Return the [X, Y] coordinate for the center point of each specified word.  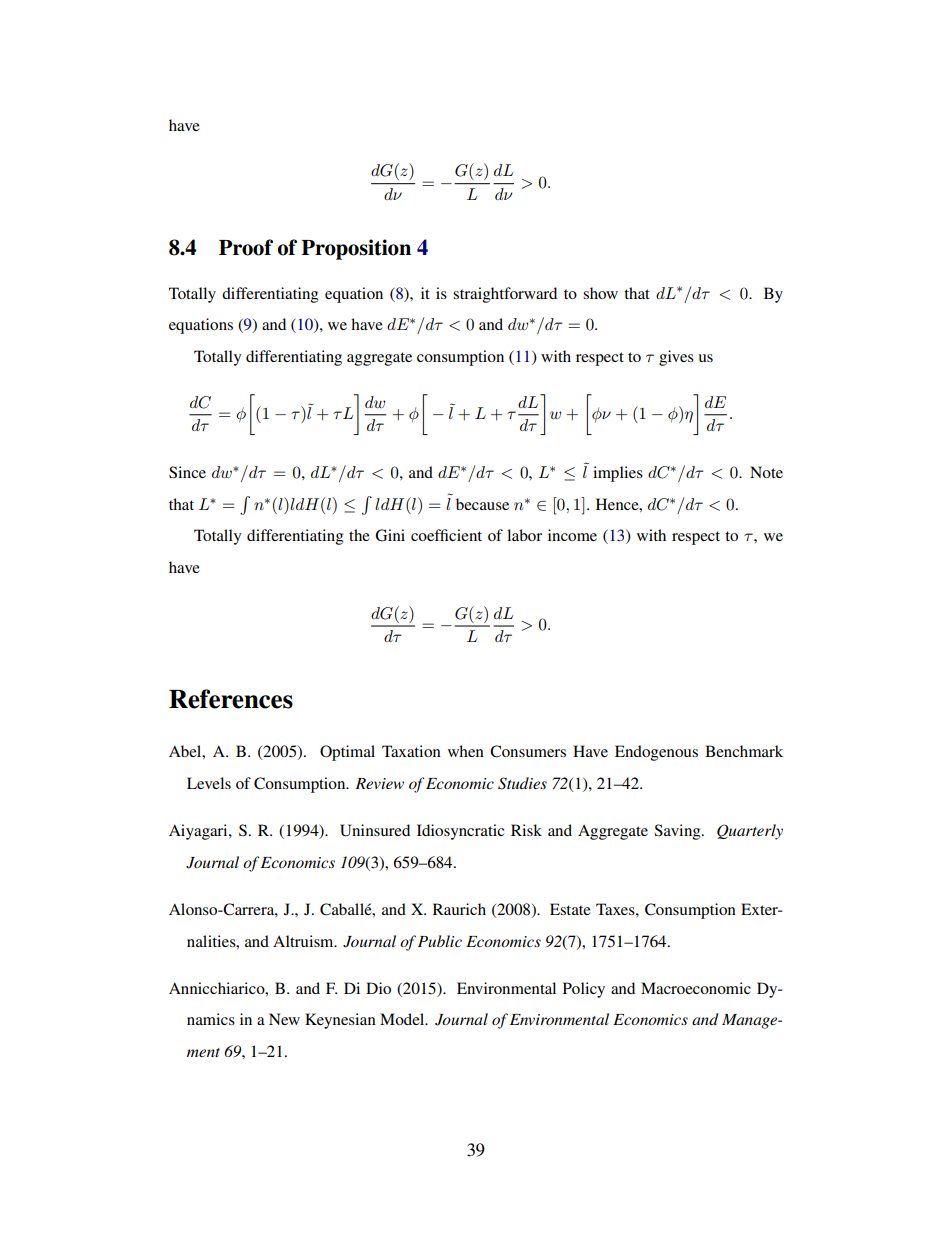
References [231, 699]
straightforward [505, 295]
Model [403, 1019]
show [600, 293]
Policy [584, 990]
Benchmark [744, 751]
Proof [246, 247]
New [284, 1019]
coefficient [446, 535]
